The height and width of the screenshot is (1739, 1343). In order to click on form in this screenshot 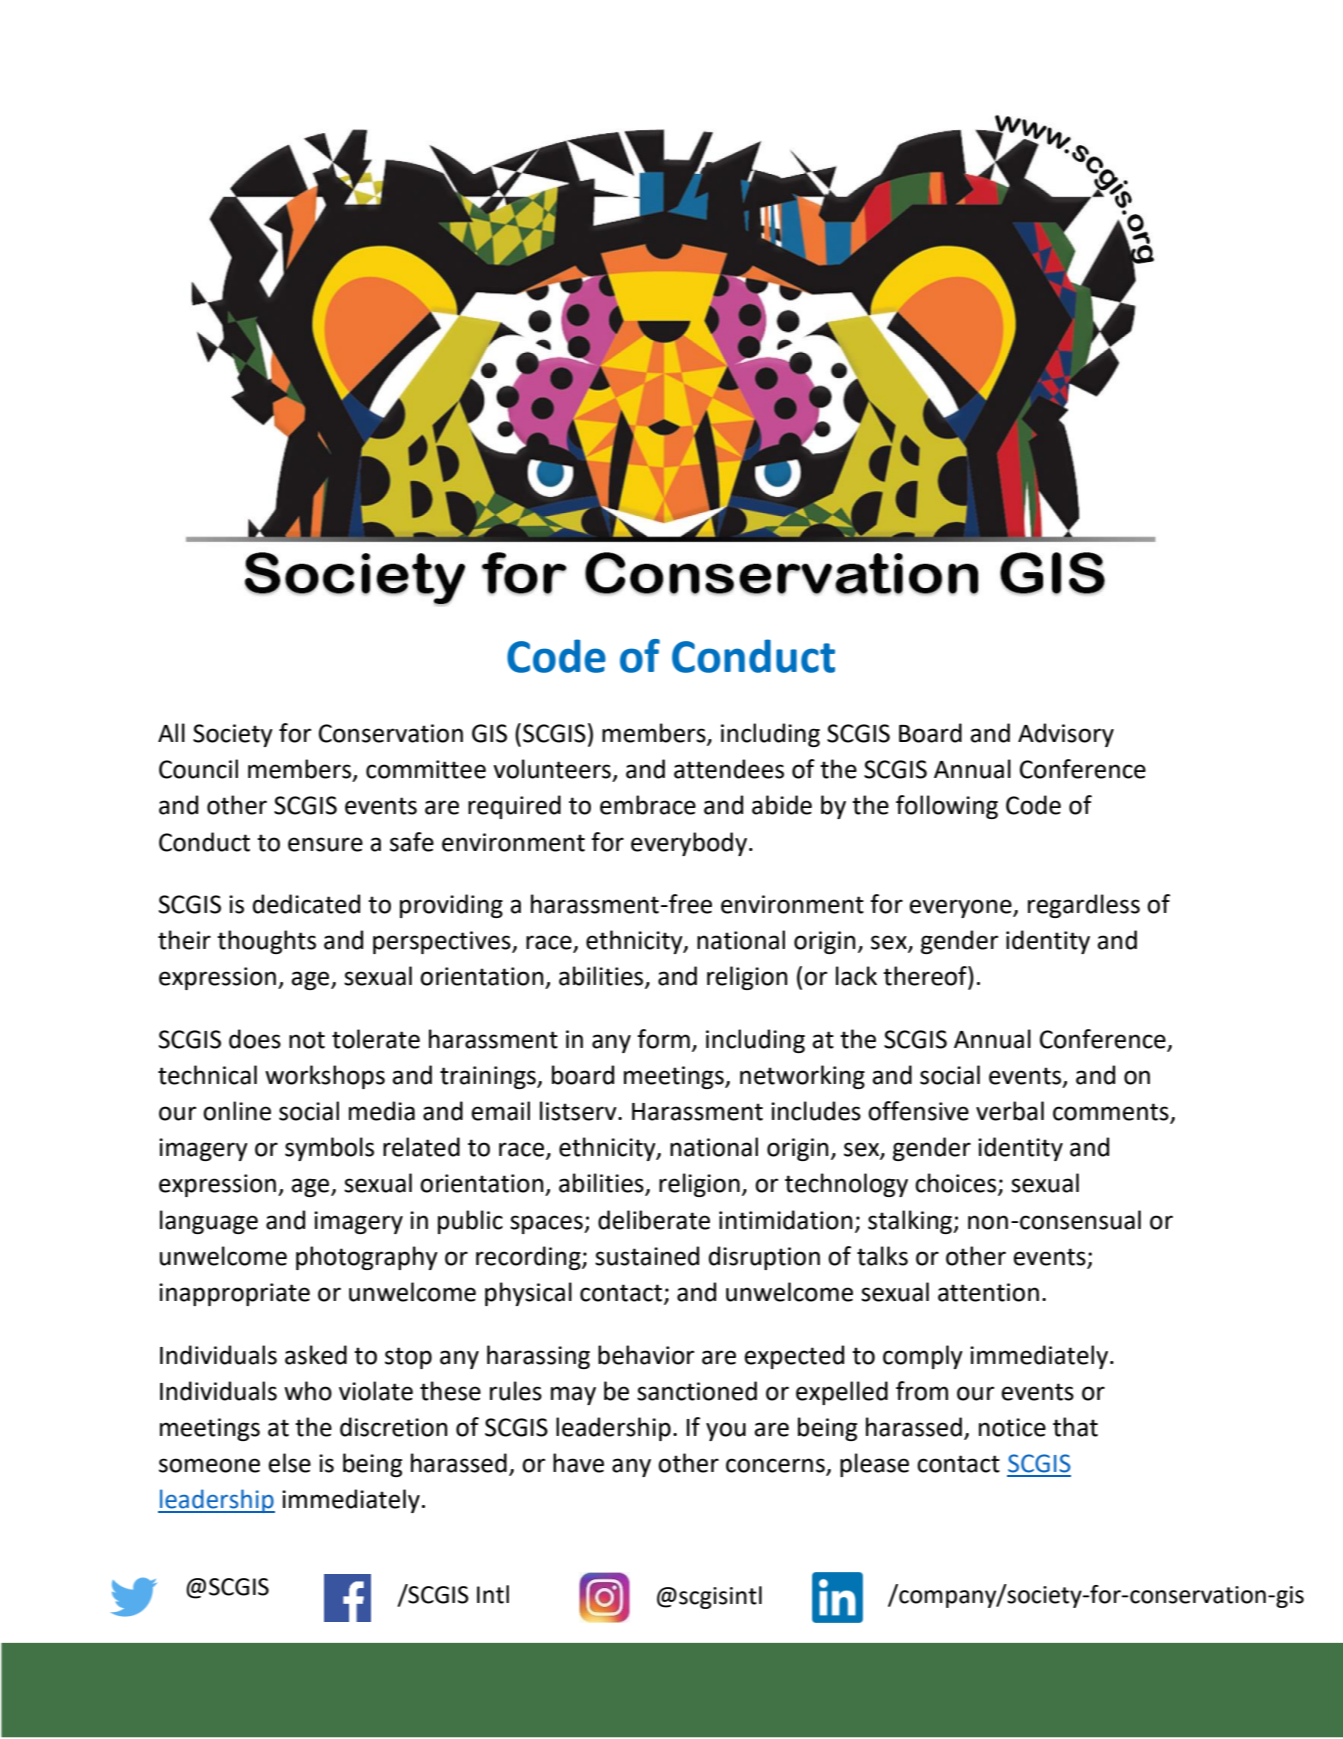, I will do `click(663, 1039)`.
